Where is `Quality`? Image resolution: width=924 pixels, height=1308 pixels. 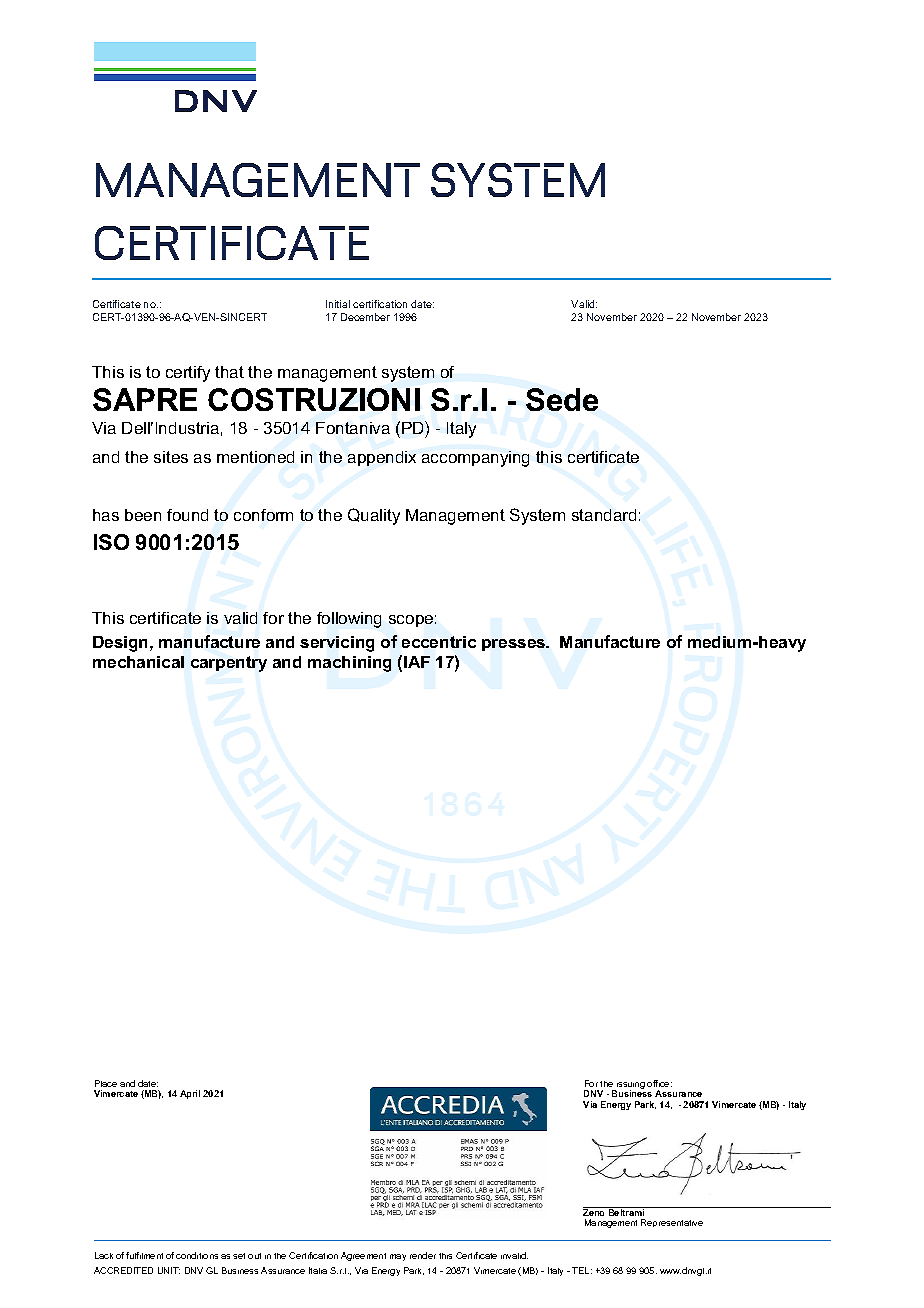
Quality is located at coordinates (374, 516).
